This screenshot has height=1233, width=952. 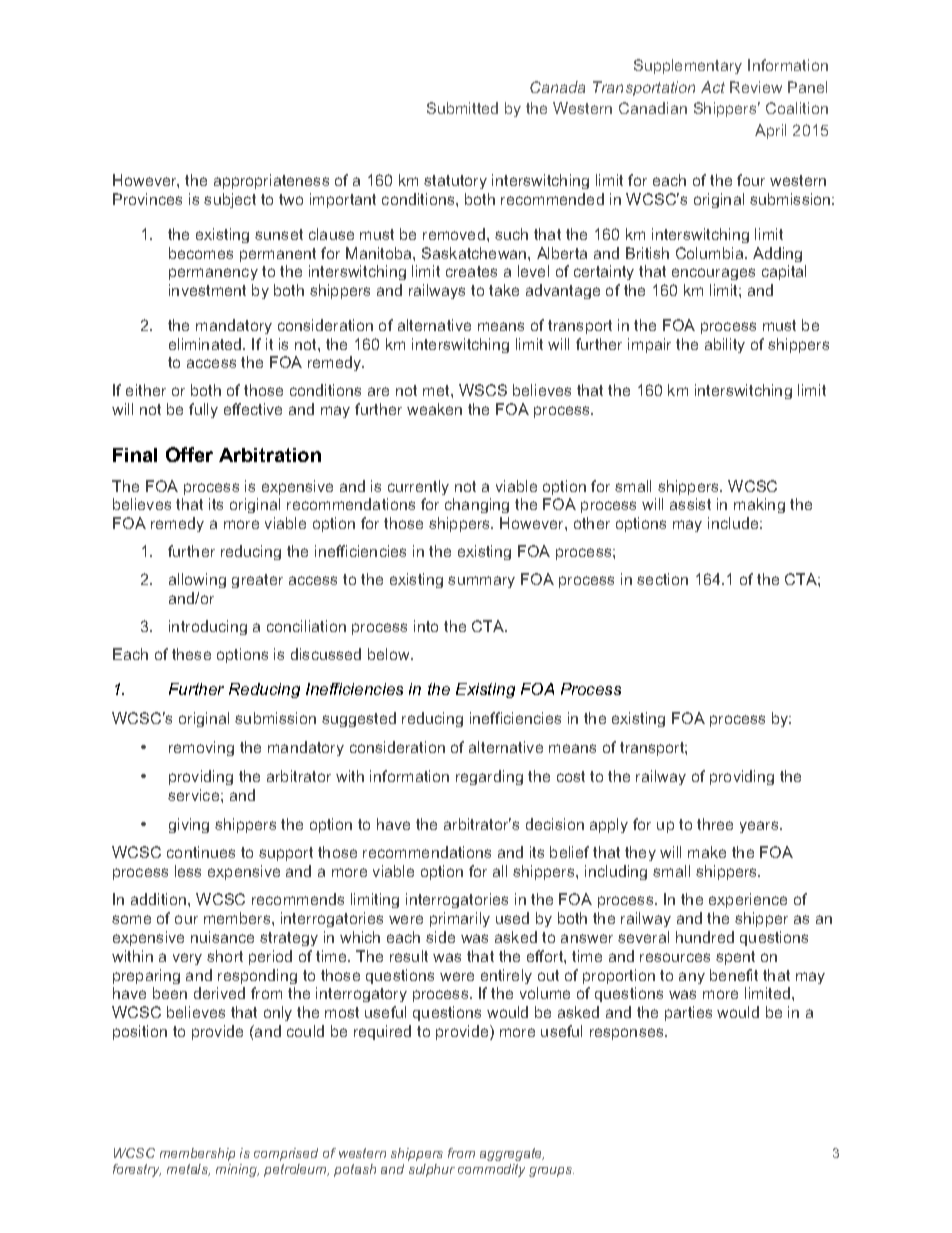 What do you see at coordinates (688, 1013) in the screenshot?
I see `parties` at bounding box center [688, 1013].
